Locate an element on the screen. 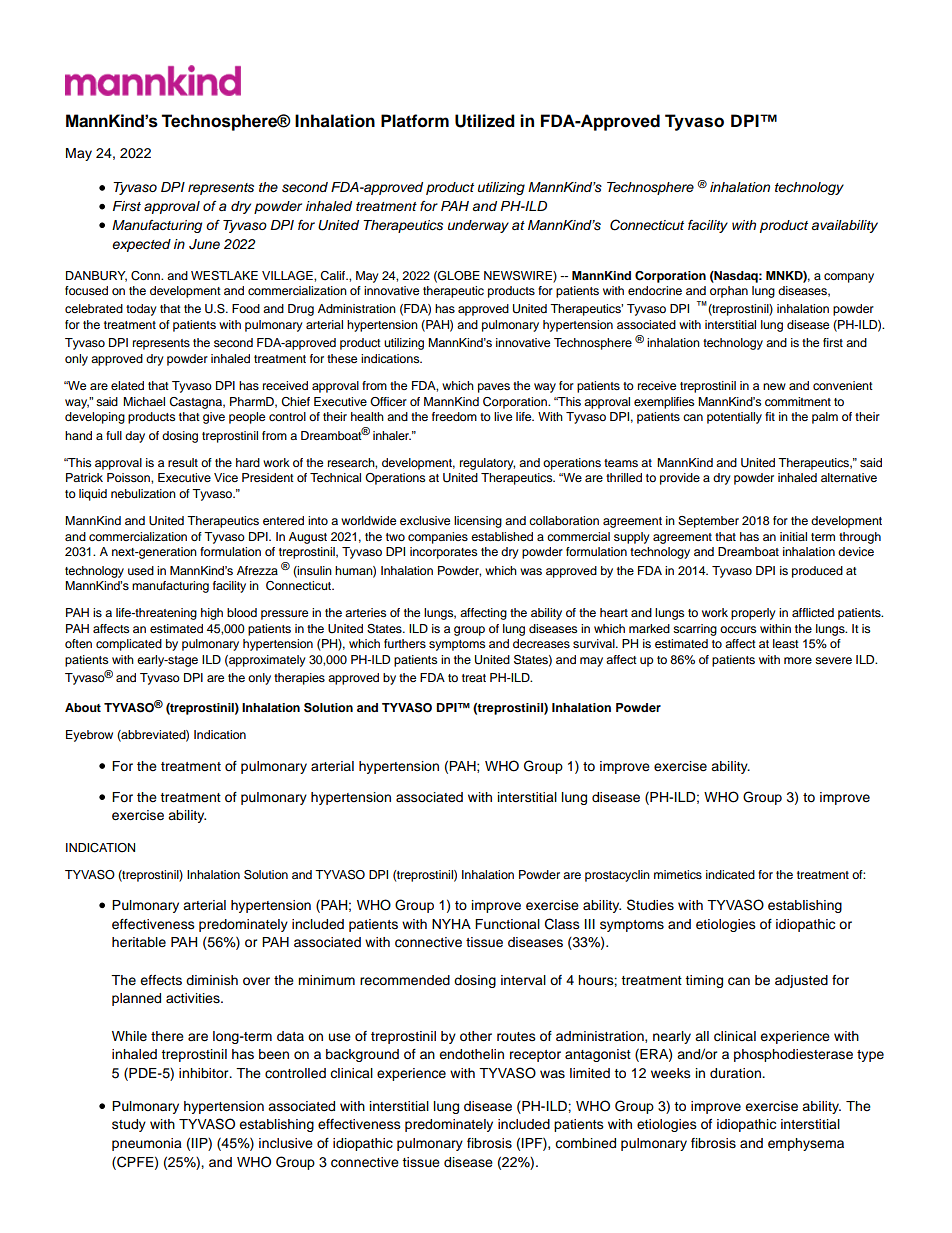 Image resolution: width=952 pixels, height=1233 pixels. study is located at coordinates (129, 1125).
